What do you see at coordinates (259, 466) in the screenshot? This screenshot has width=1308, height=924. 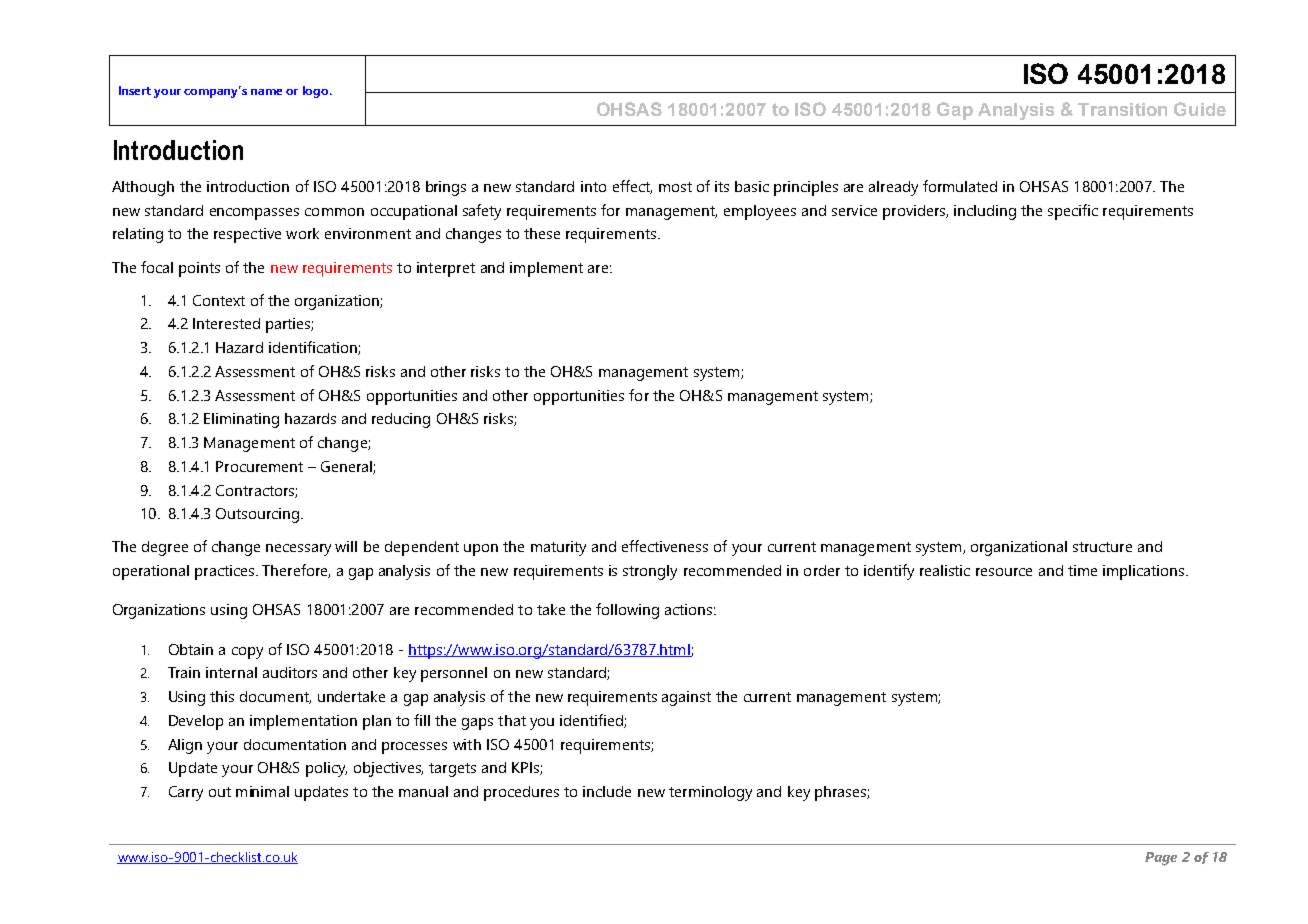 I see `Procurement` at bounding box center [259, 466].
